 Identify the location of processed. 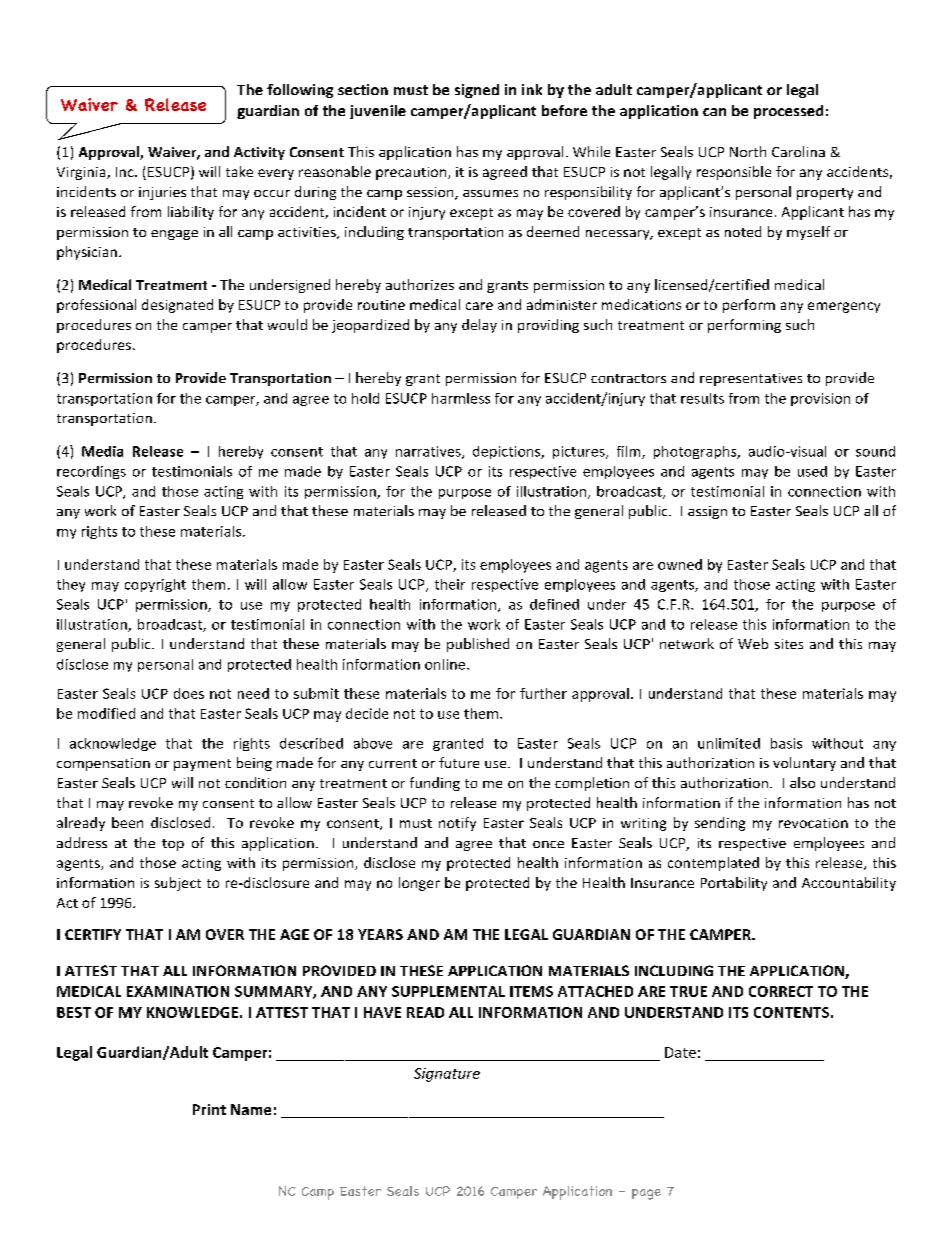
(788, 112).
